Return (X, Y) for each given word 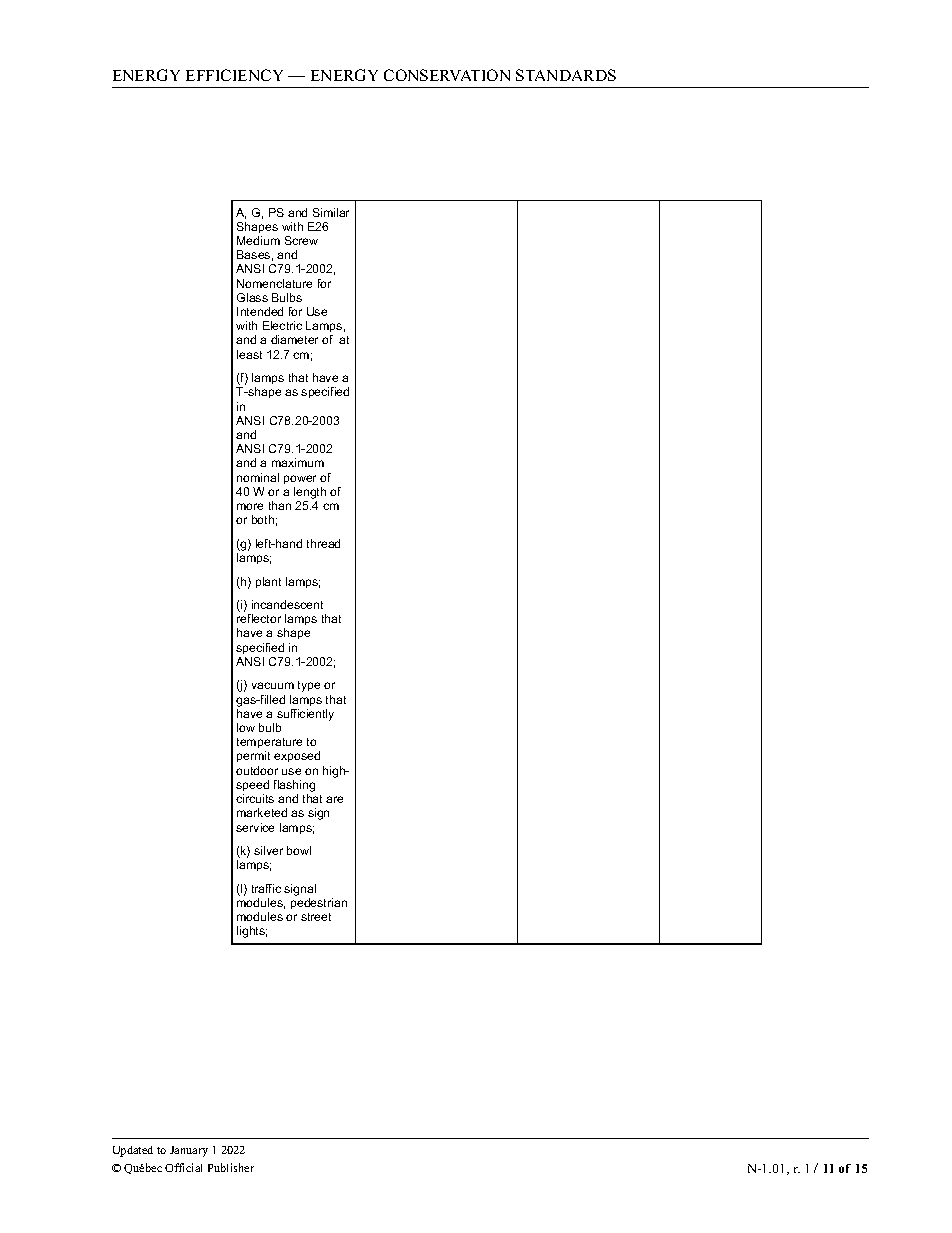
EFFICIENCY (234, 75)
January (189, 1151)
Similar (331, 212)
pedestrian (319, 903)
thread (323, 543)
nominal (258, 477)
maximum (298, 462)
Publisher (231, 1167)
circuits (255, 798)
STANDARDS (566, 75)
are (334, 799)
